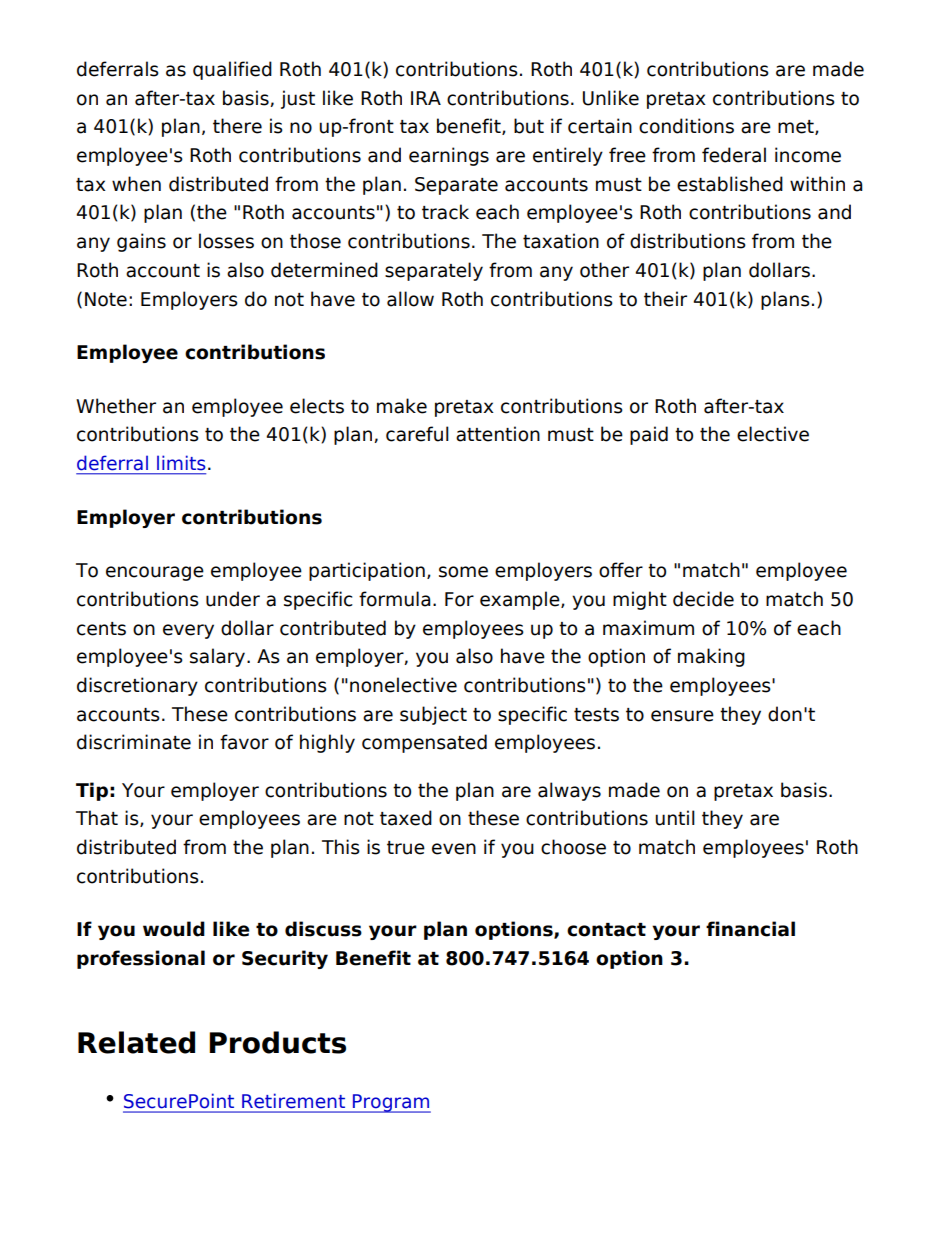 This page has height=1233, width=952. What do you see at coordinates (750, 929) in the page?
I see `financial` at bounding box center [750, 929].
